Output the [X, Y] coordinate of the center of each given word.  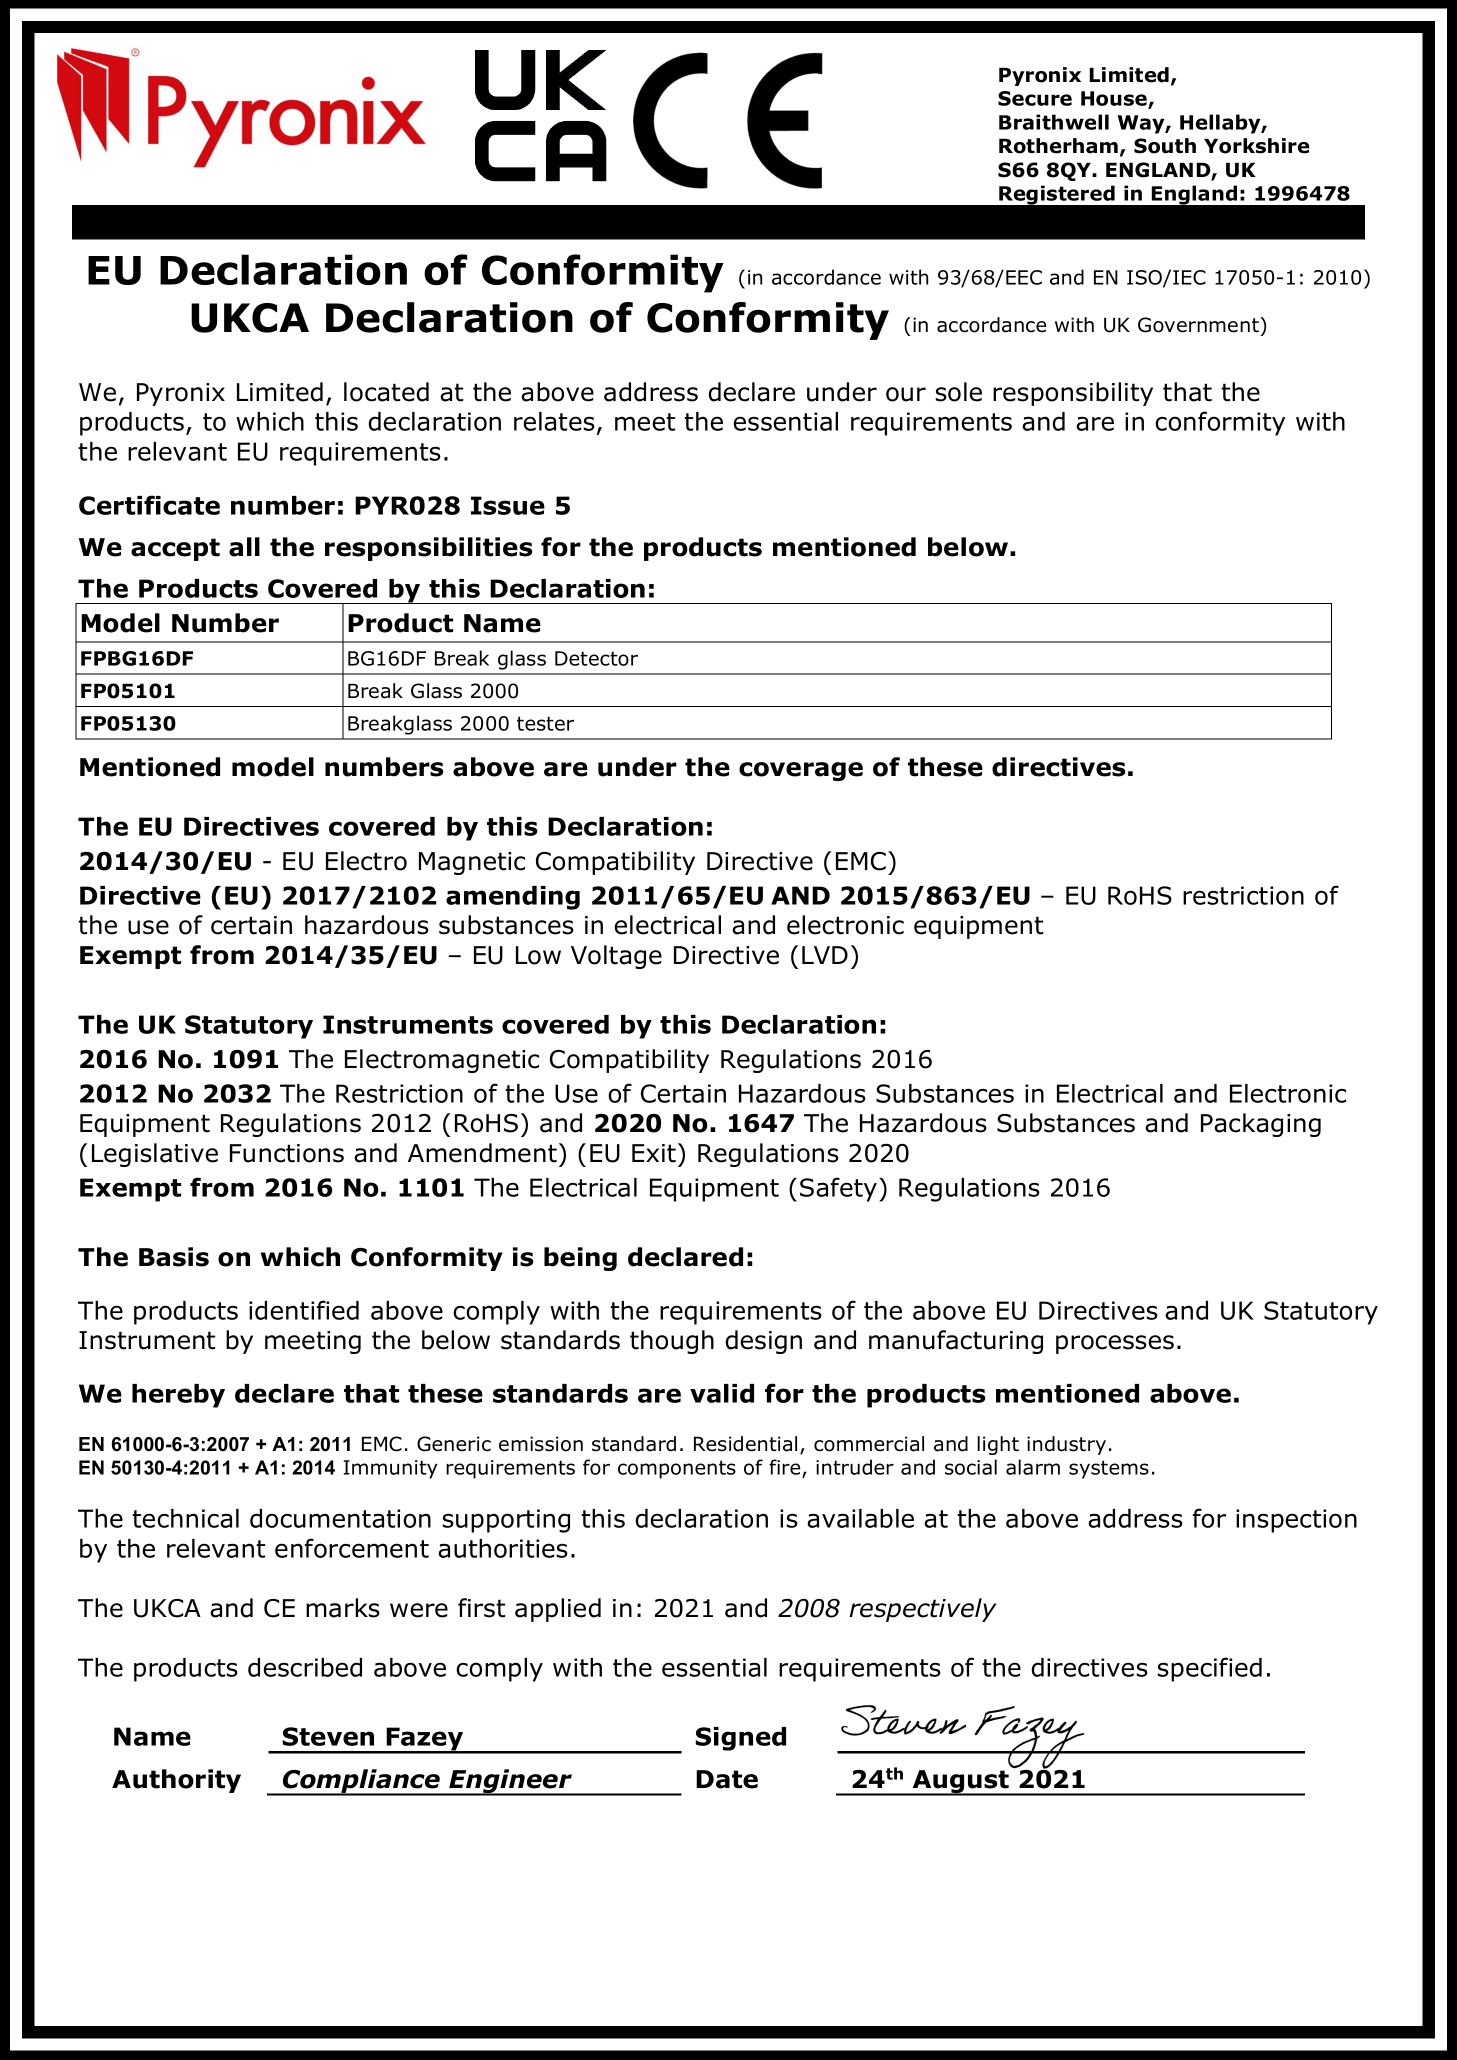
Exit [654, 1153]
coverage [801, 771]
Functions [287, 1153]
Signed [740, 1739]
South [1165, 146]
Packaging [1261, 1125]
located [386, 392]
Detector [596, 658]
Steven [328, 1736]
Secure [1035, 98]
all [244, 547]
